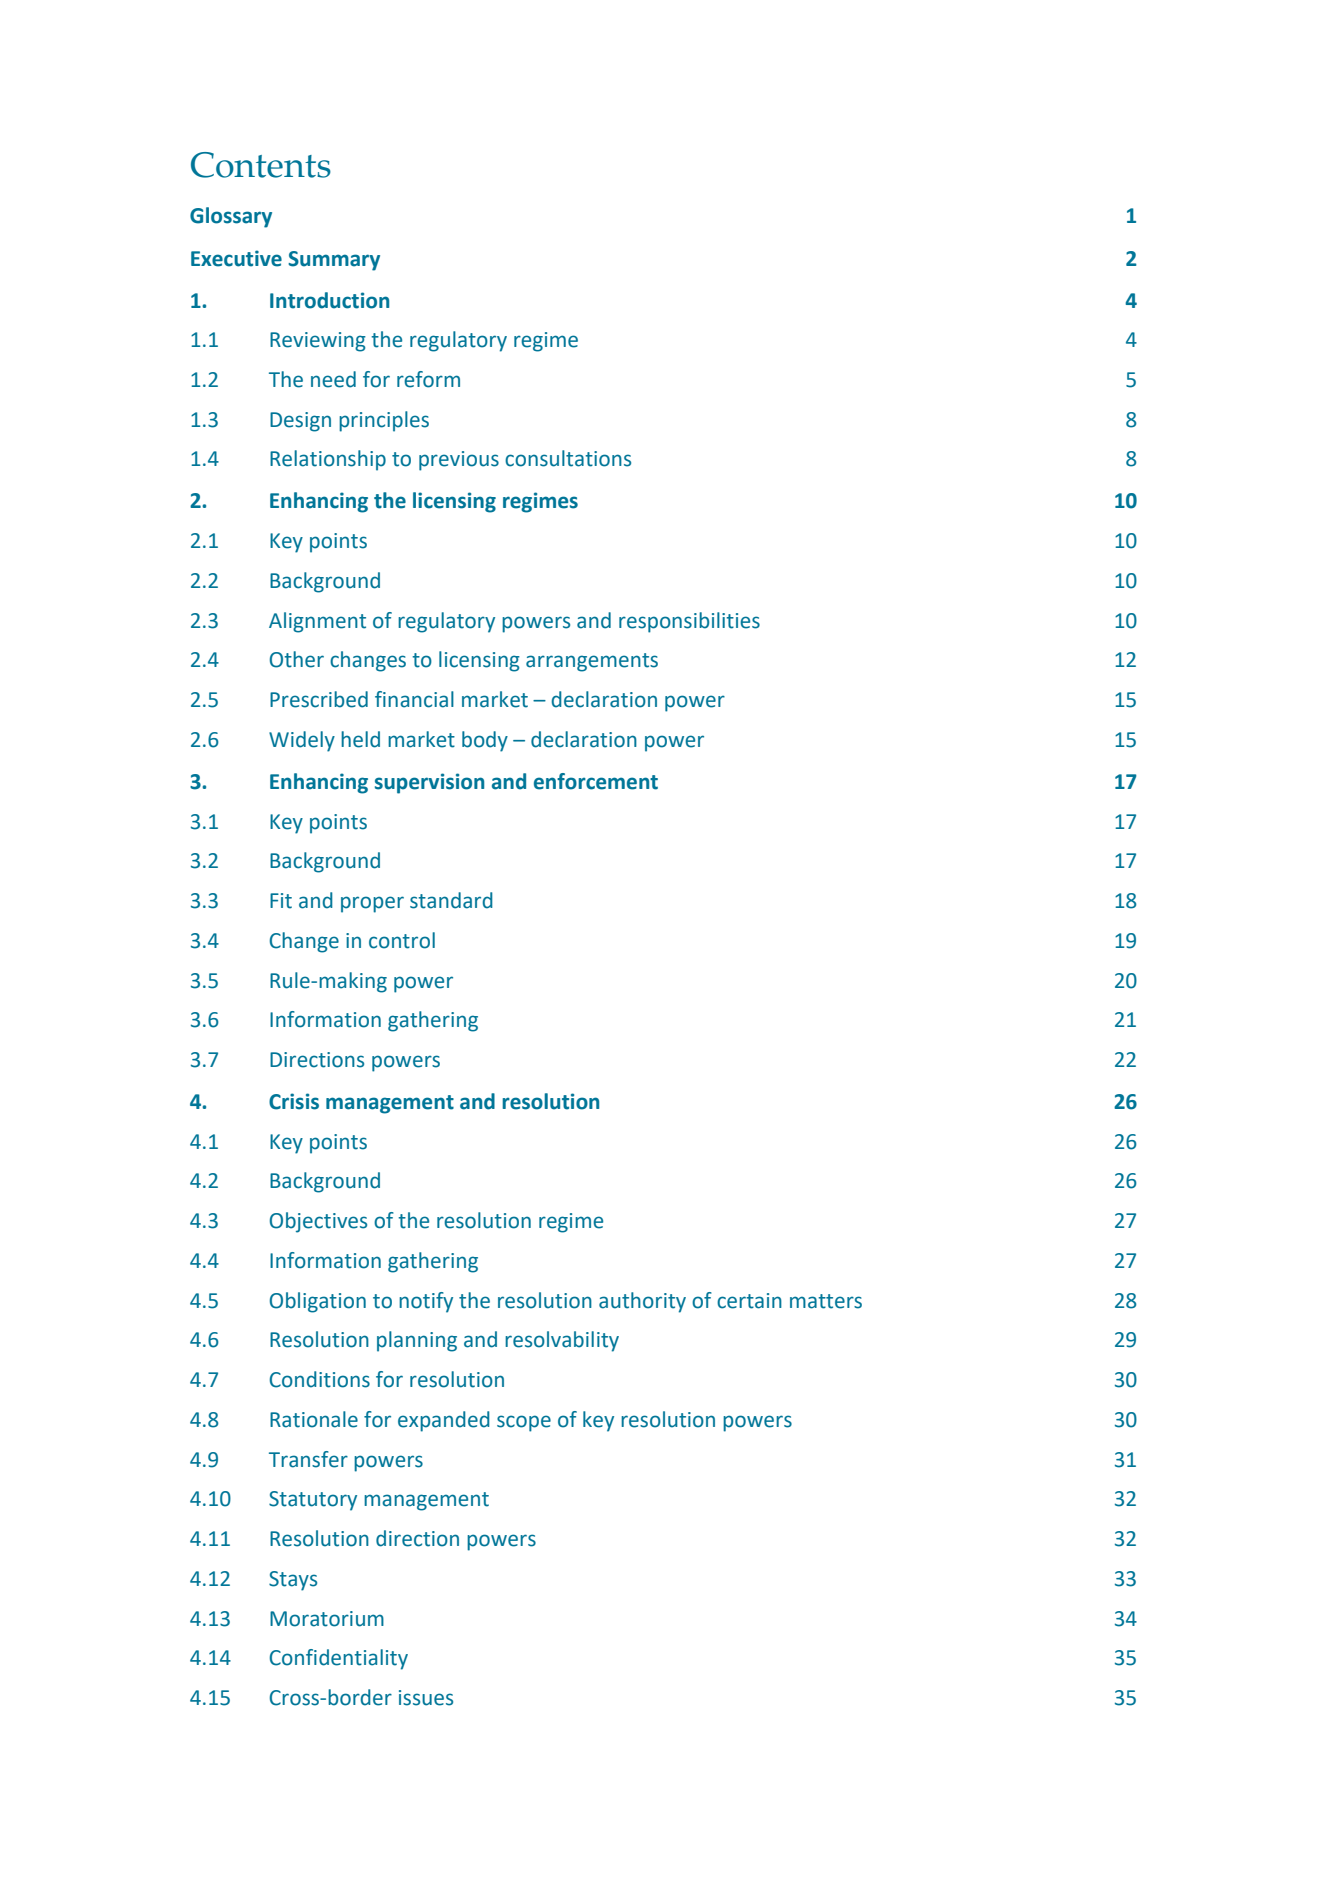  I want to click on Moratorium, so click(327, 1619).
